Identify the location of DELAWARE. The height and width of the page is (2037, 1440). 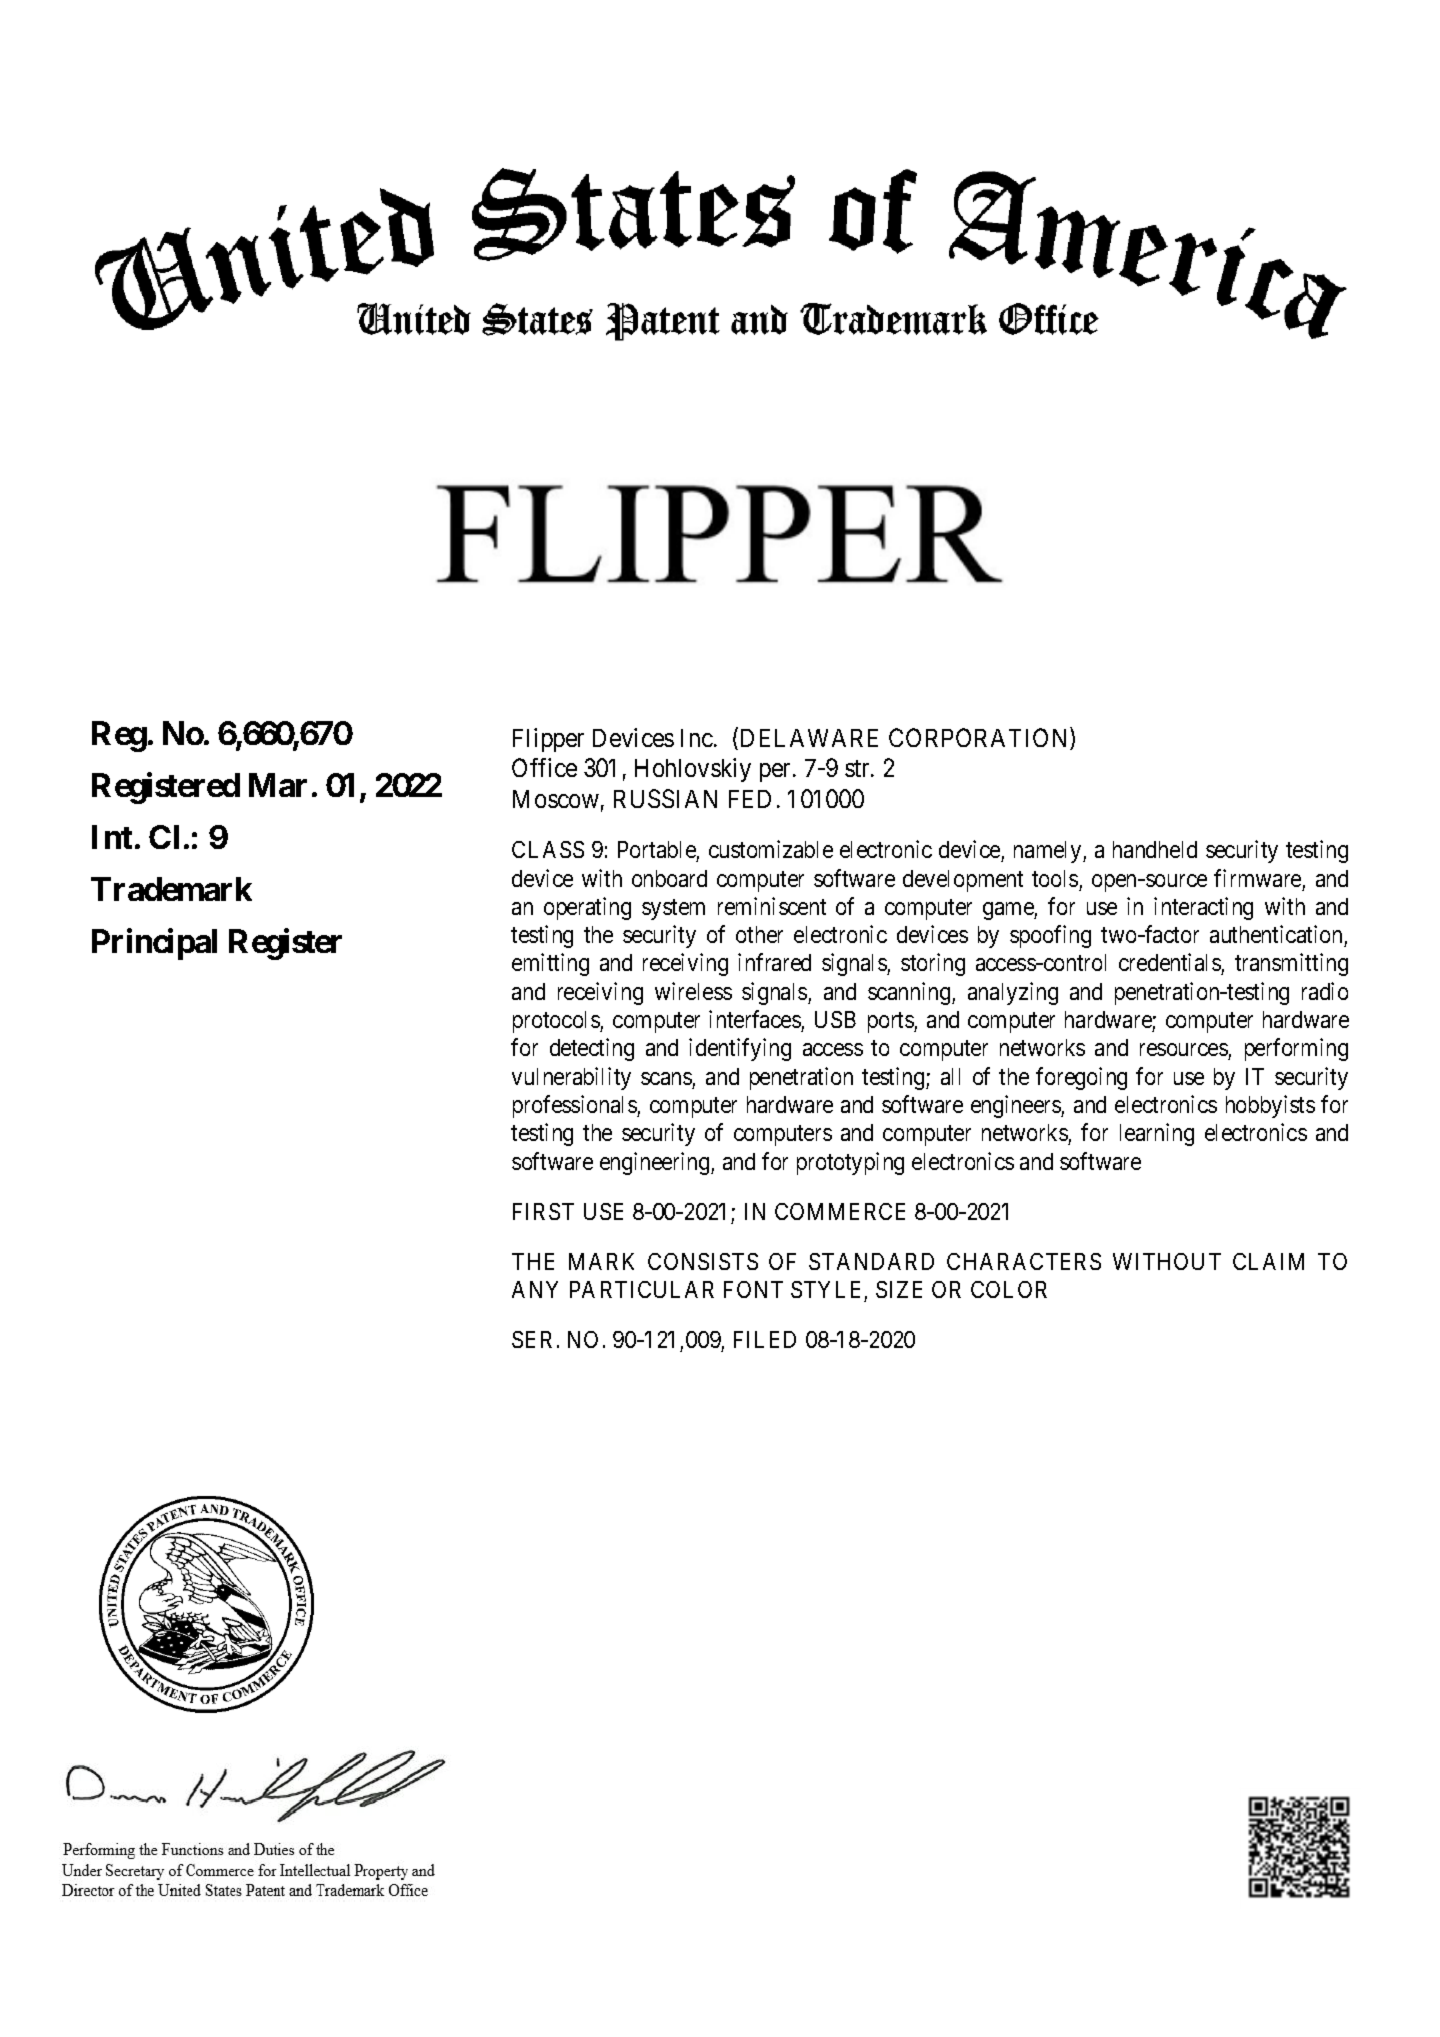
(809, 738).
